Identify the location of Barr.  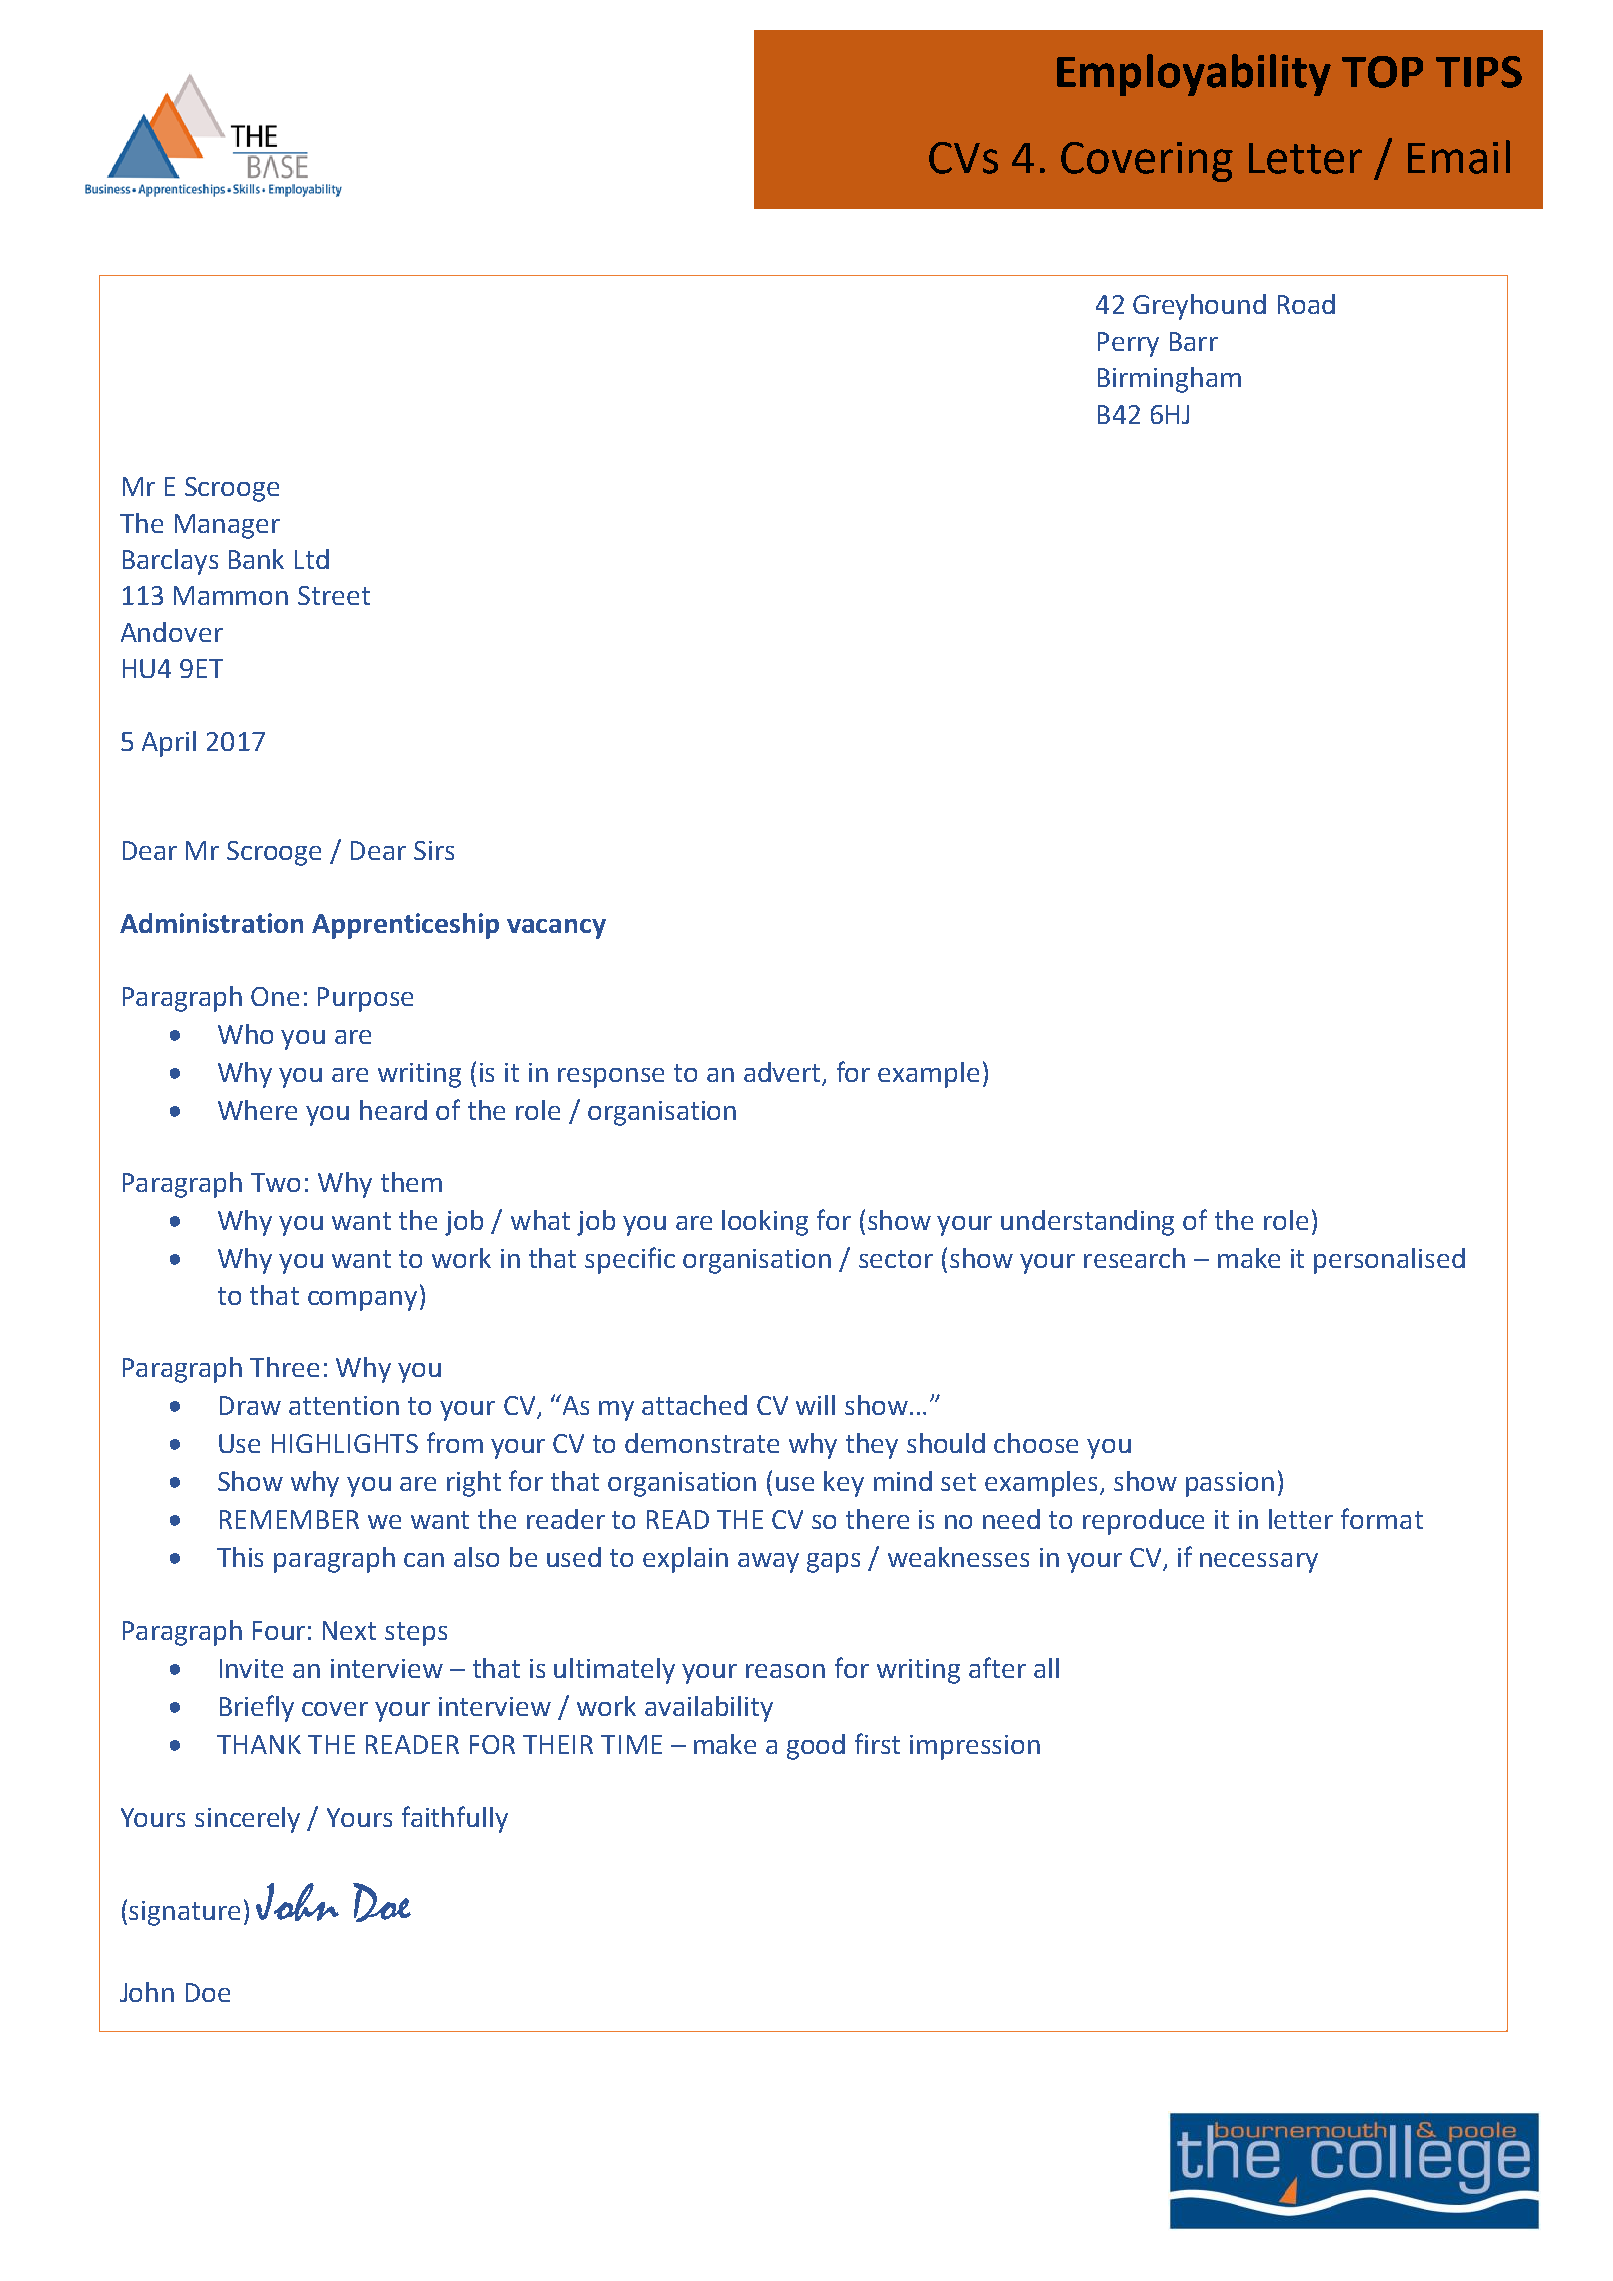
(1194, 341).
